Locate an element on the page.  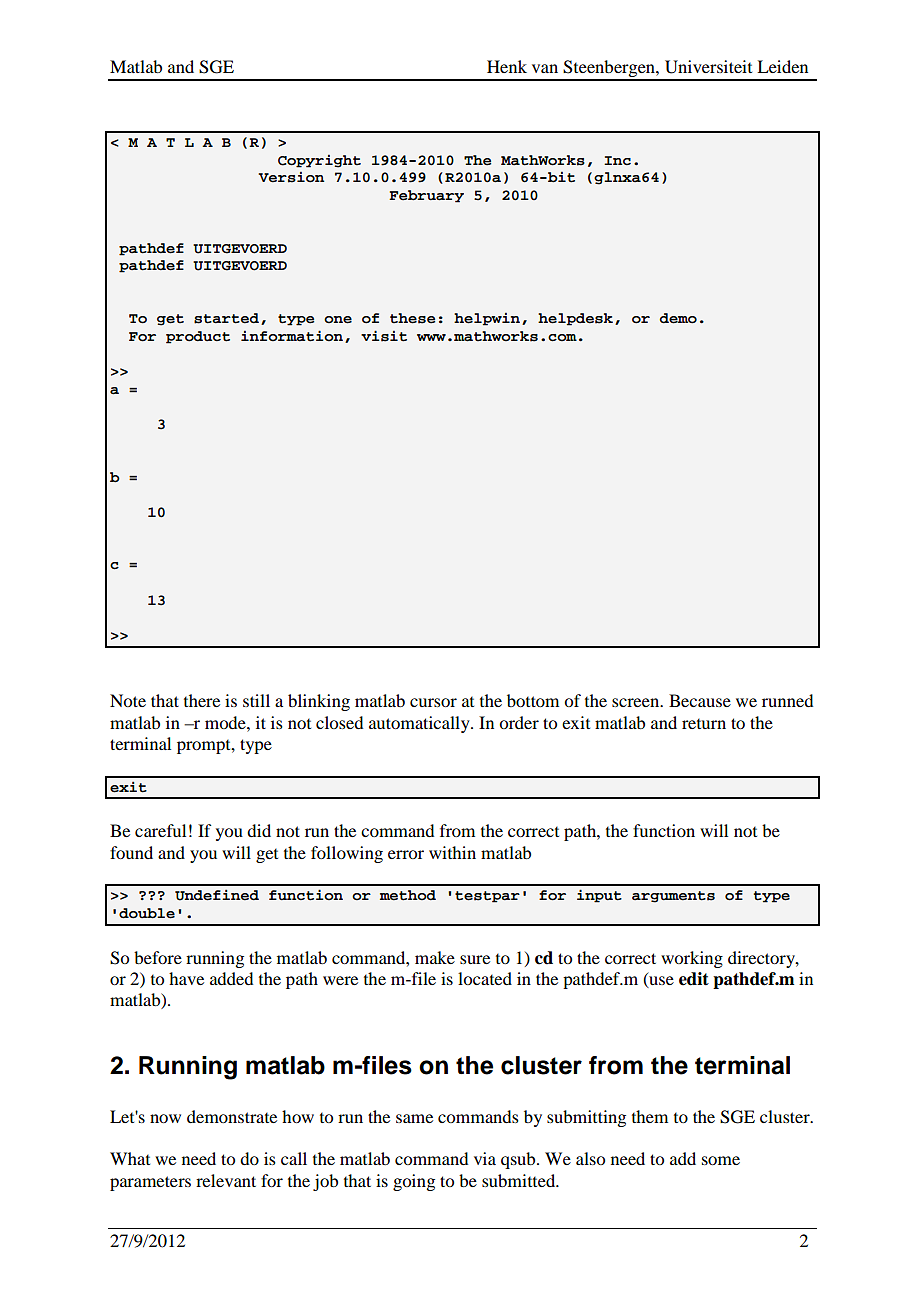
Henk is located at coordinates (507, 66).
